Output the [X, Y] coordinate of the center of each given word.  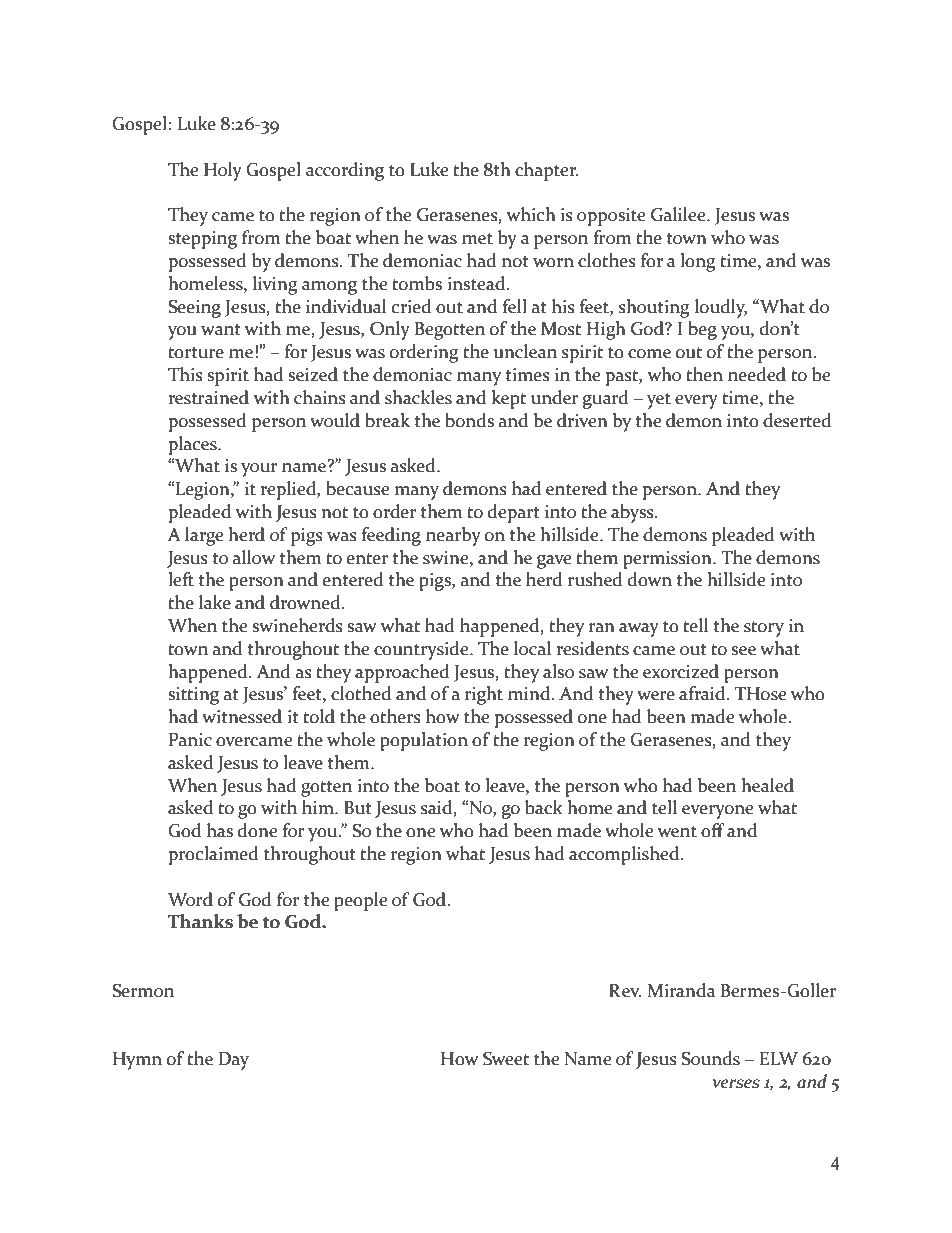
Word [190, 899]
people [361, 901]
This [185, 374]
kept [508, 399]
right [484, 695]
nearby [453, 536]
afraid [703, 693]
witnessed [242, 716]
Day [234, 1061]
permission [668, 560]
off [713, 830]
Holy [223, 171]
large [204, 536]
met [477, 239]
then [704, 374]
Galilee [679, 214]
